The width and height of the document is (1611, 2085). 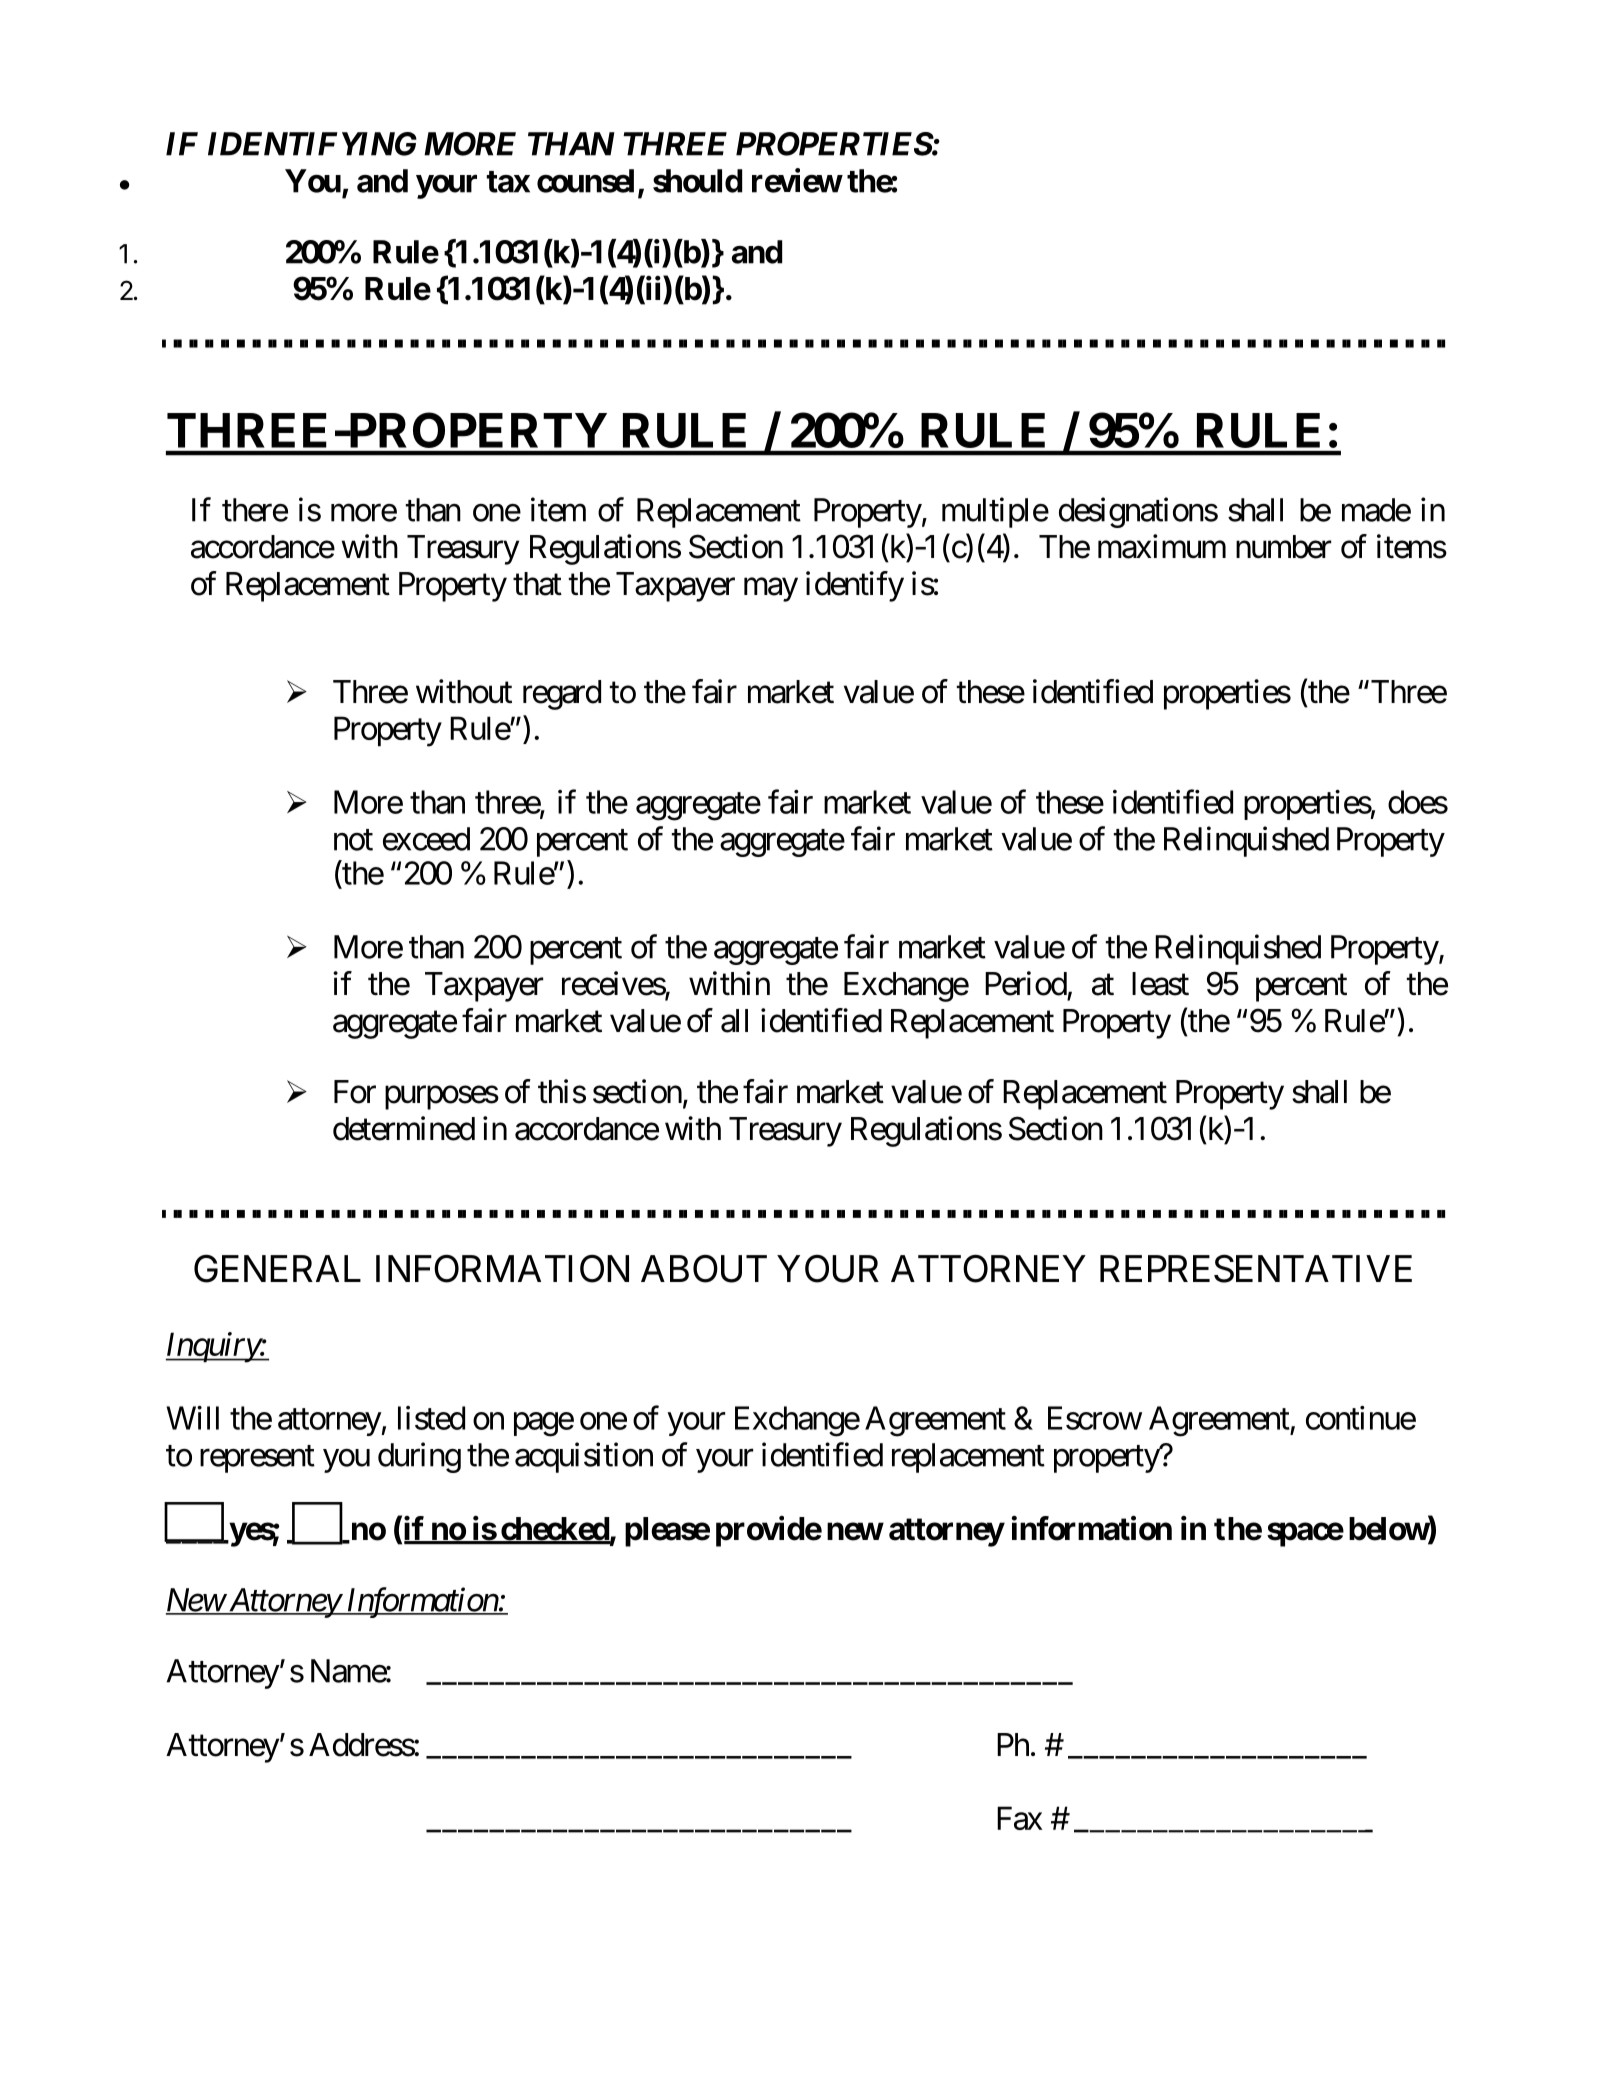 What do you see at coordinates (1026, 983) in the document?
I see `Period` at bounding box center [1026, 983].
